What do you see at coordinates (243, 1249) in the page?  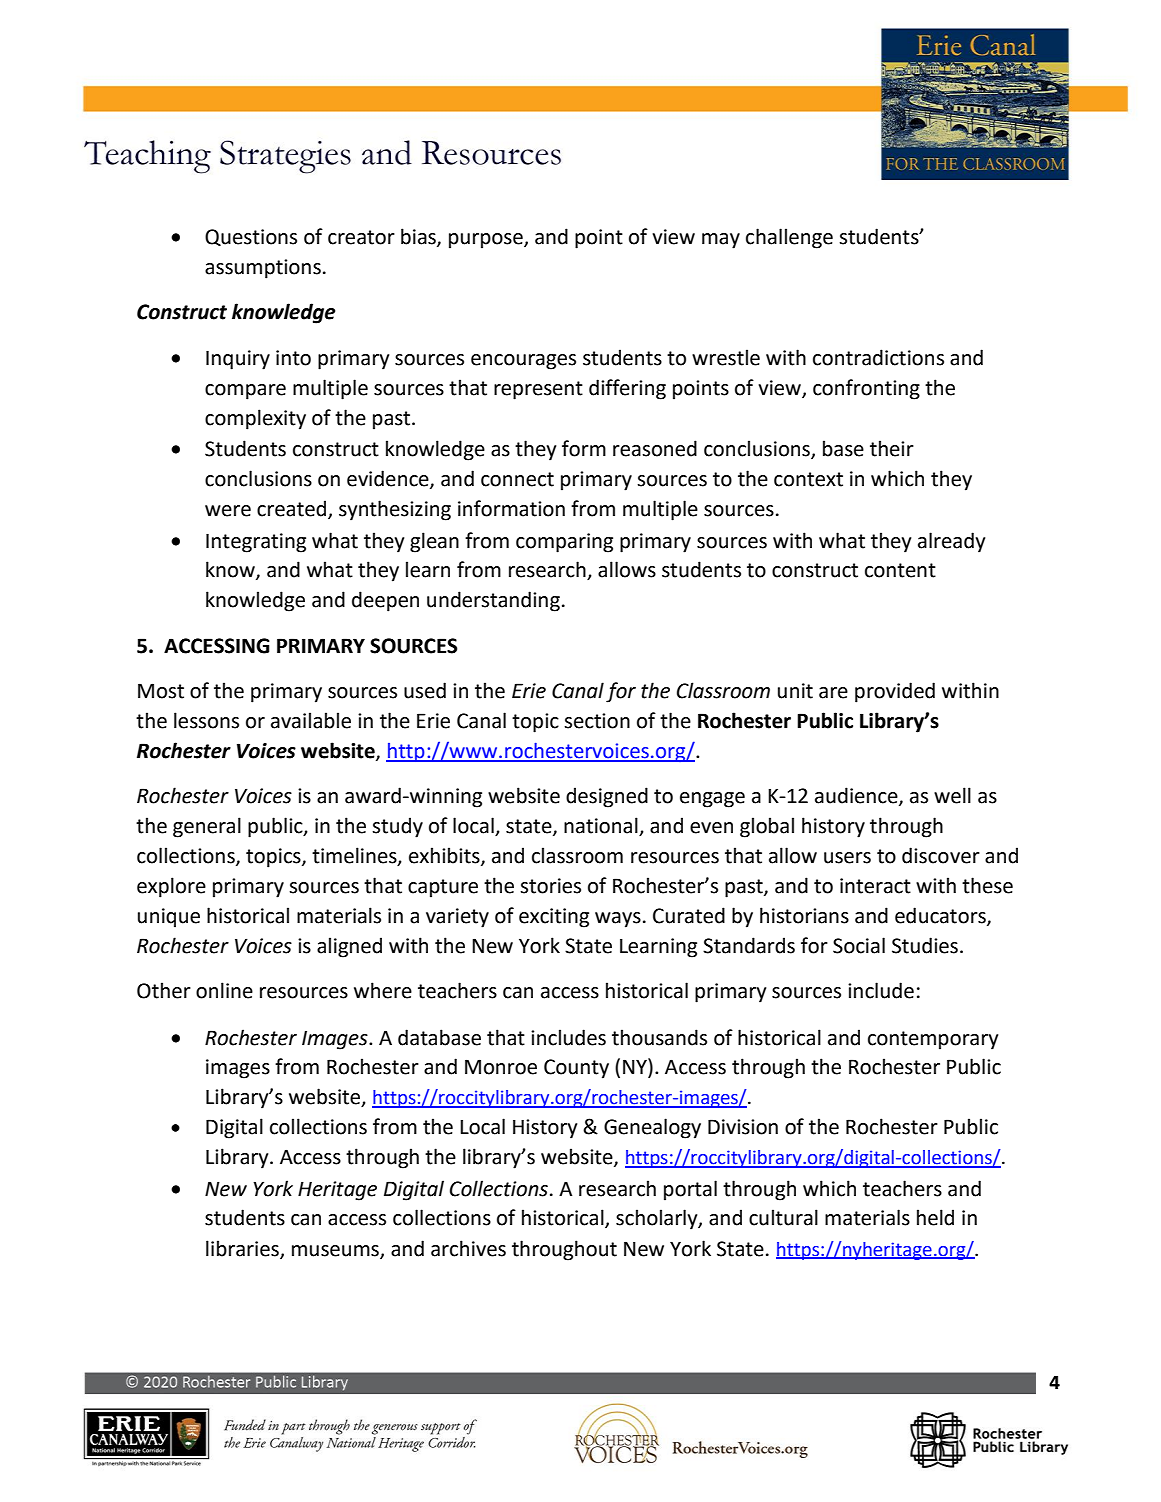 I see `libraries` at bounding box center [243, 1249].
